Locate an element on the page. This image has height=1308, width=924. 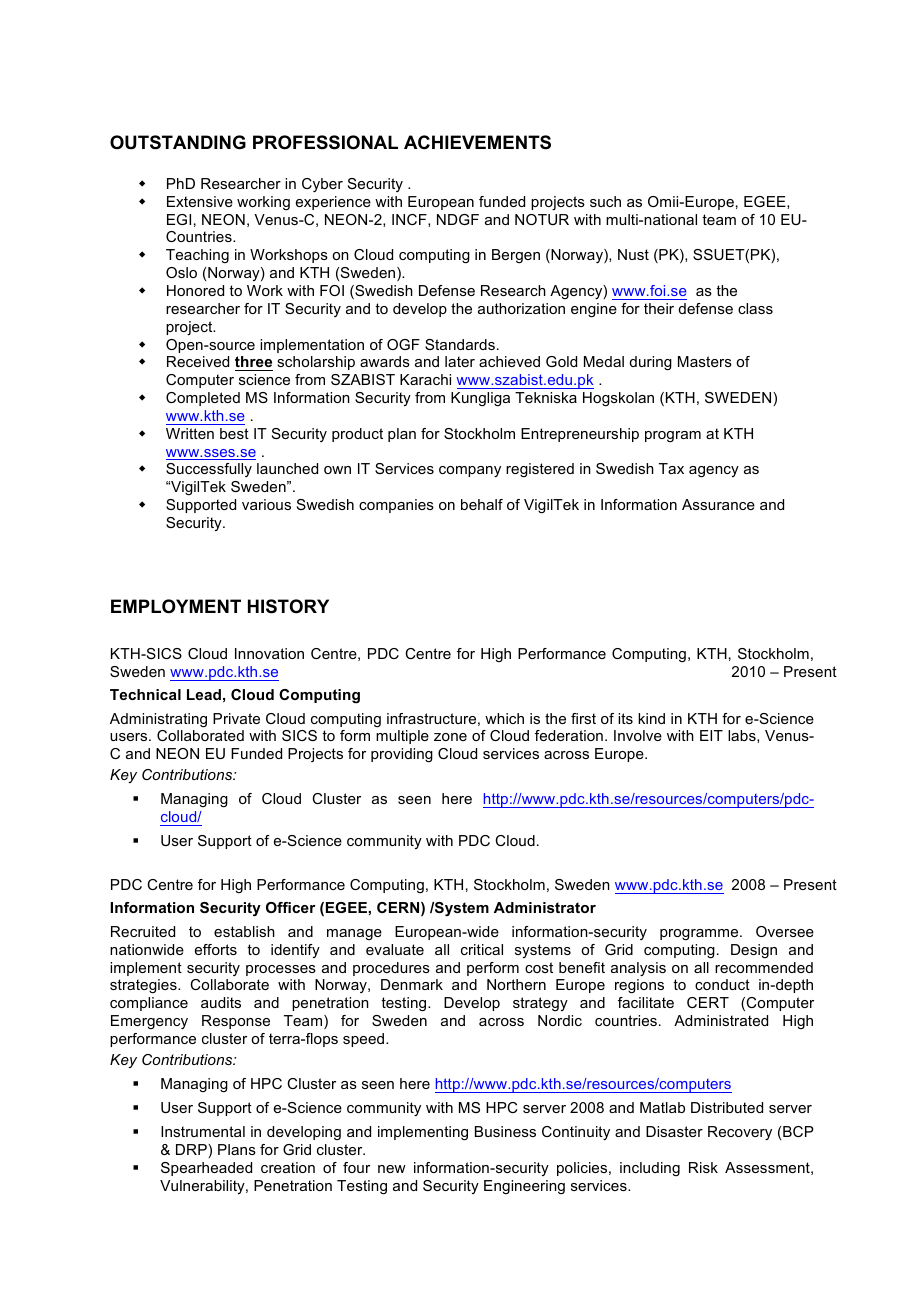
critical is located at coordinates (482, 949).
